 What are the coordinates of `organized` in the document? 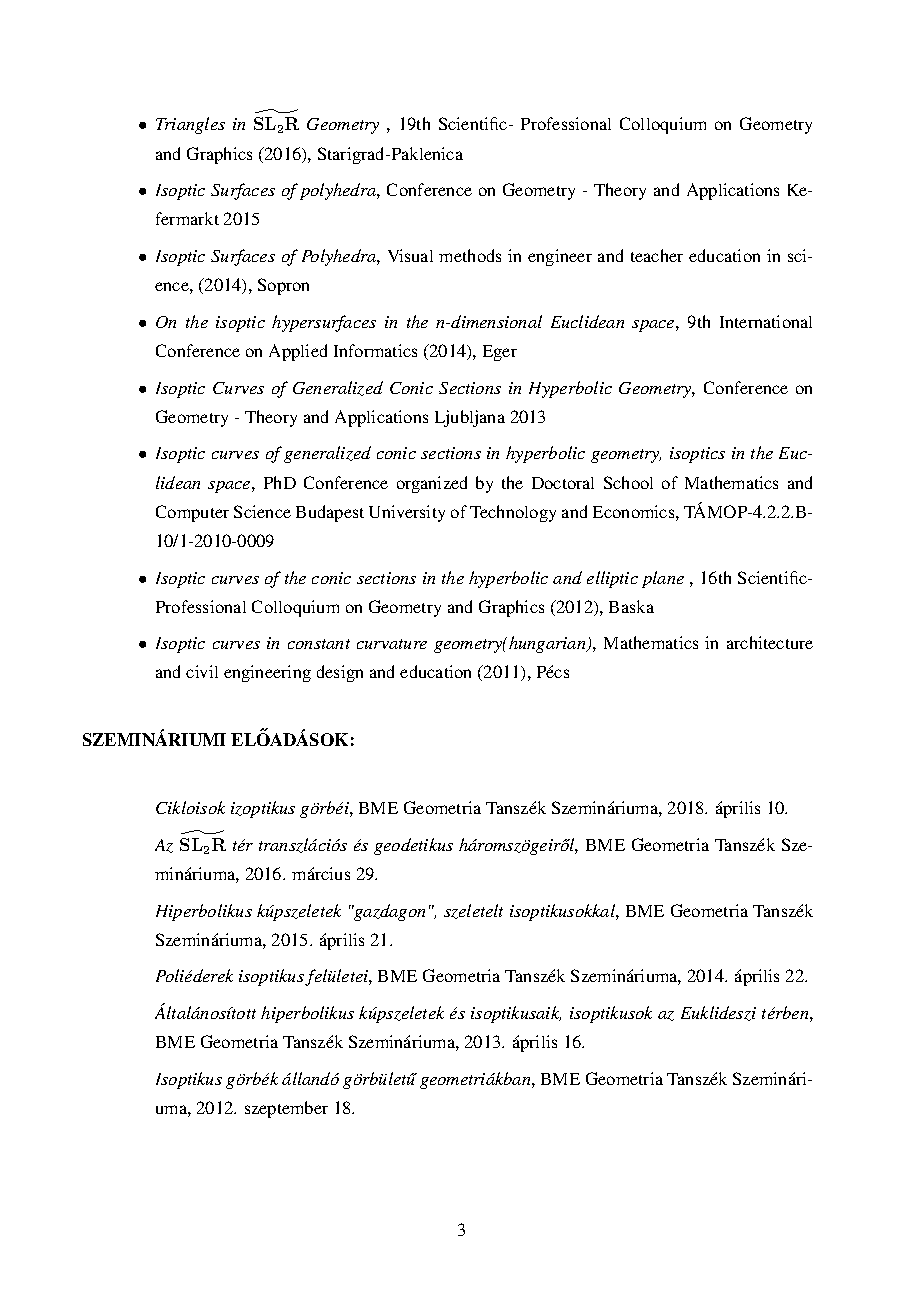 It's located at (432, 484).
